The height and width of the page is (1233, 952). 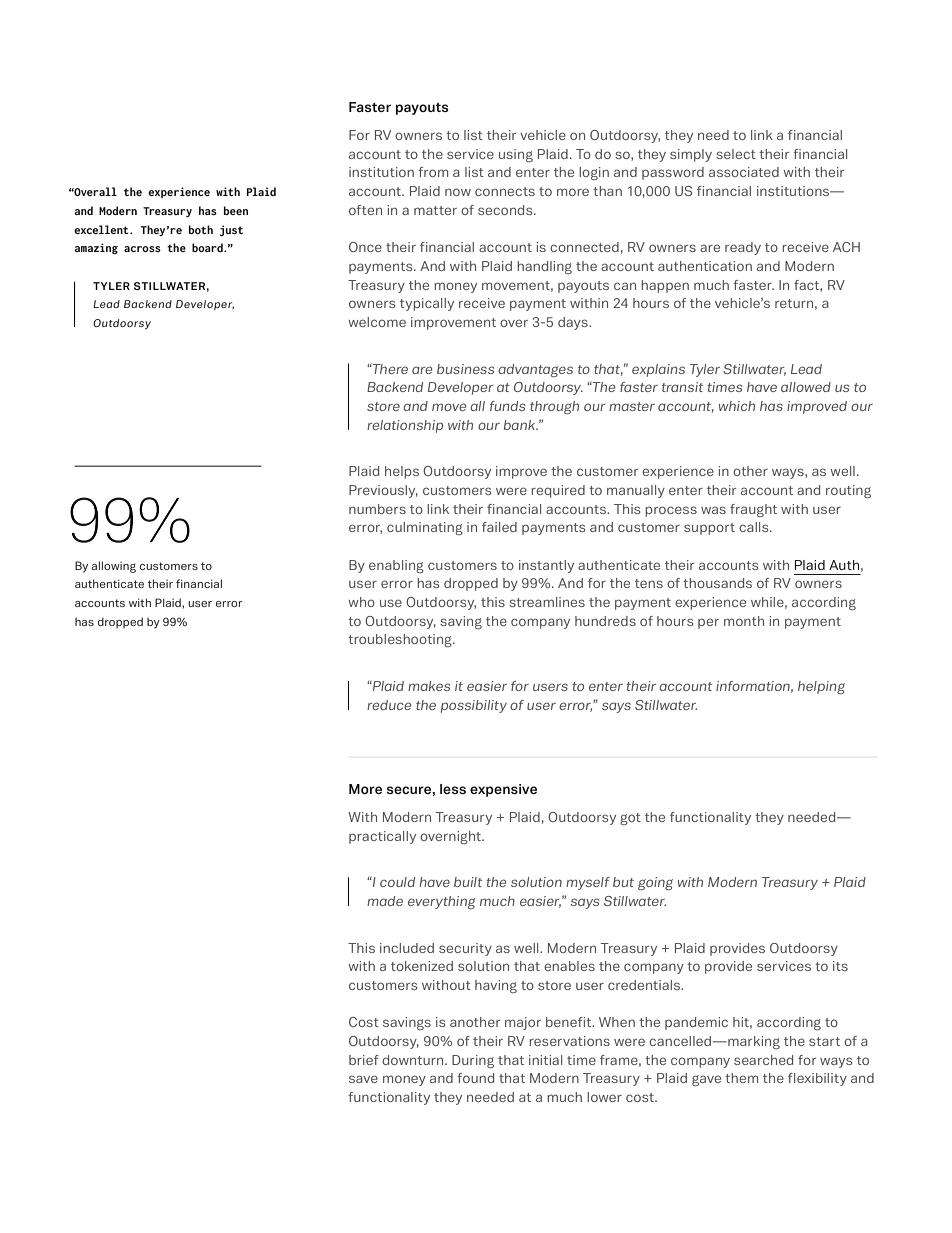 I want to click on now, so click(x=458, y=192).
